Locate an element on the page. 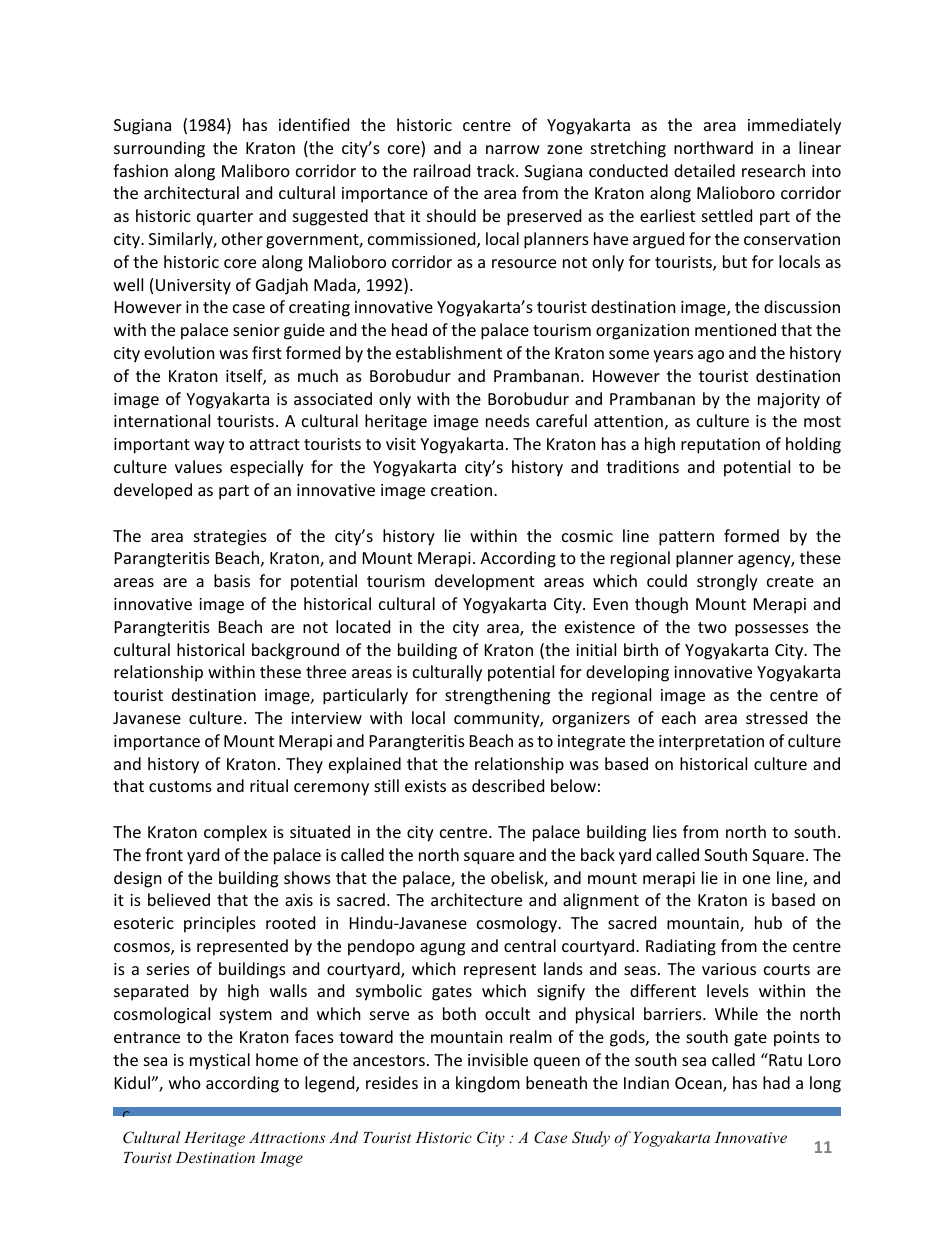 The width and height of the page is (952, 1233). who is located at coordinates (185, 1082).
